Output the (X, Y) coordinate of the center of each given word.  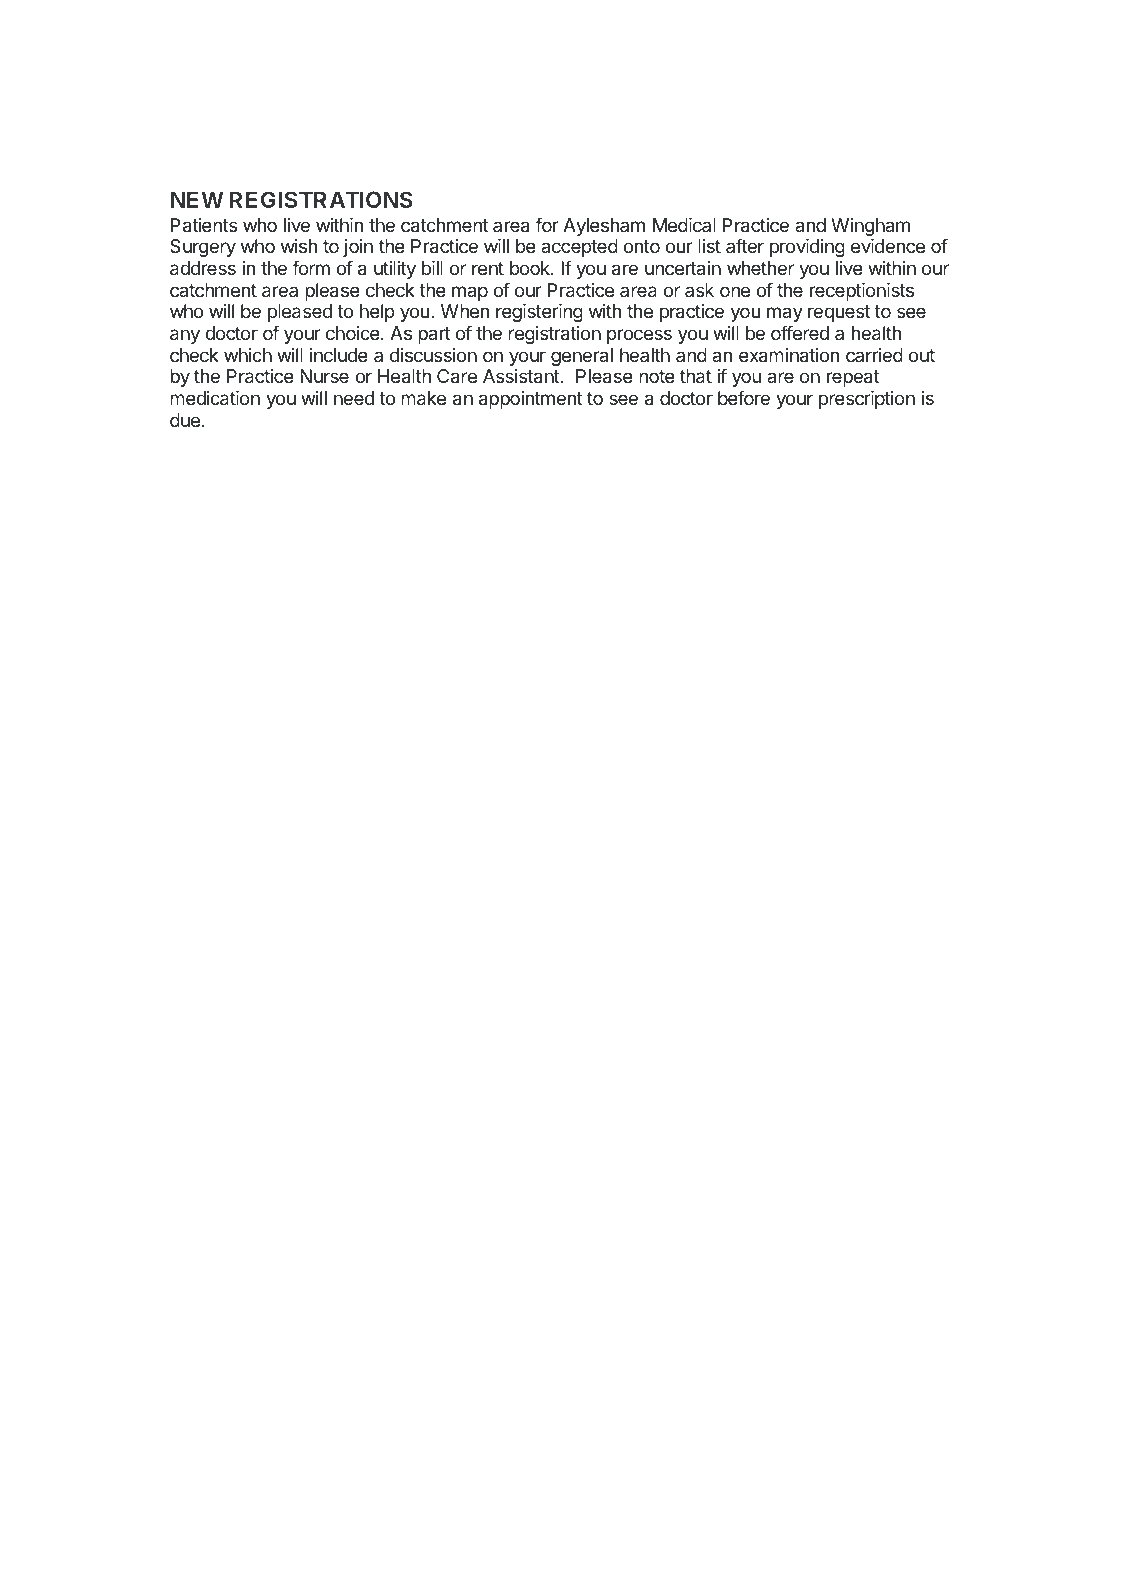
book (531, 268)
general (582, 357)
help (377, 313)
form (311, 267)
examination (789, 355)
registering (539, 313)
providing (807, 248)
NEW (197, 199)
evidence (888, 246)
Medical (684, 225)
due (185, 420)
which (248, 355)
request (839, 313)
